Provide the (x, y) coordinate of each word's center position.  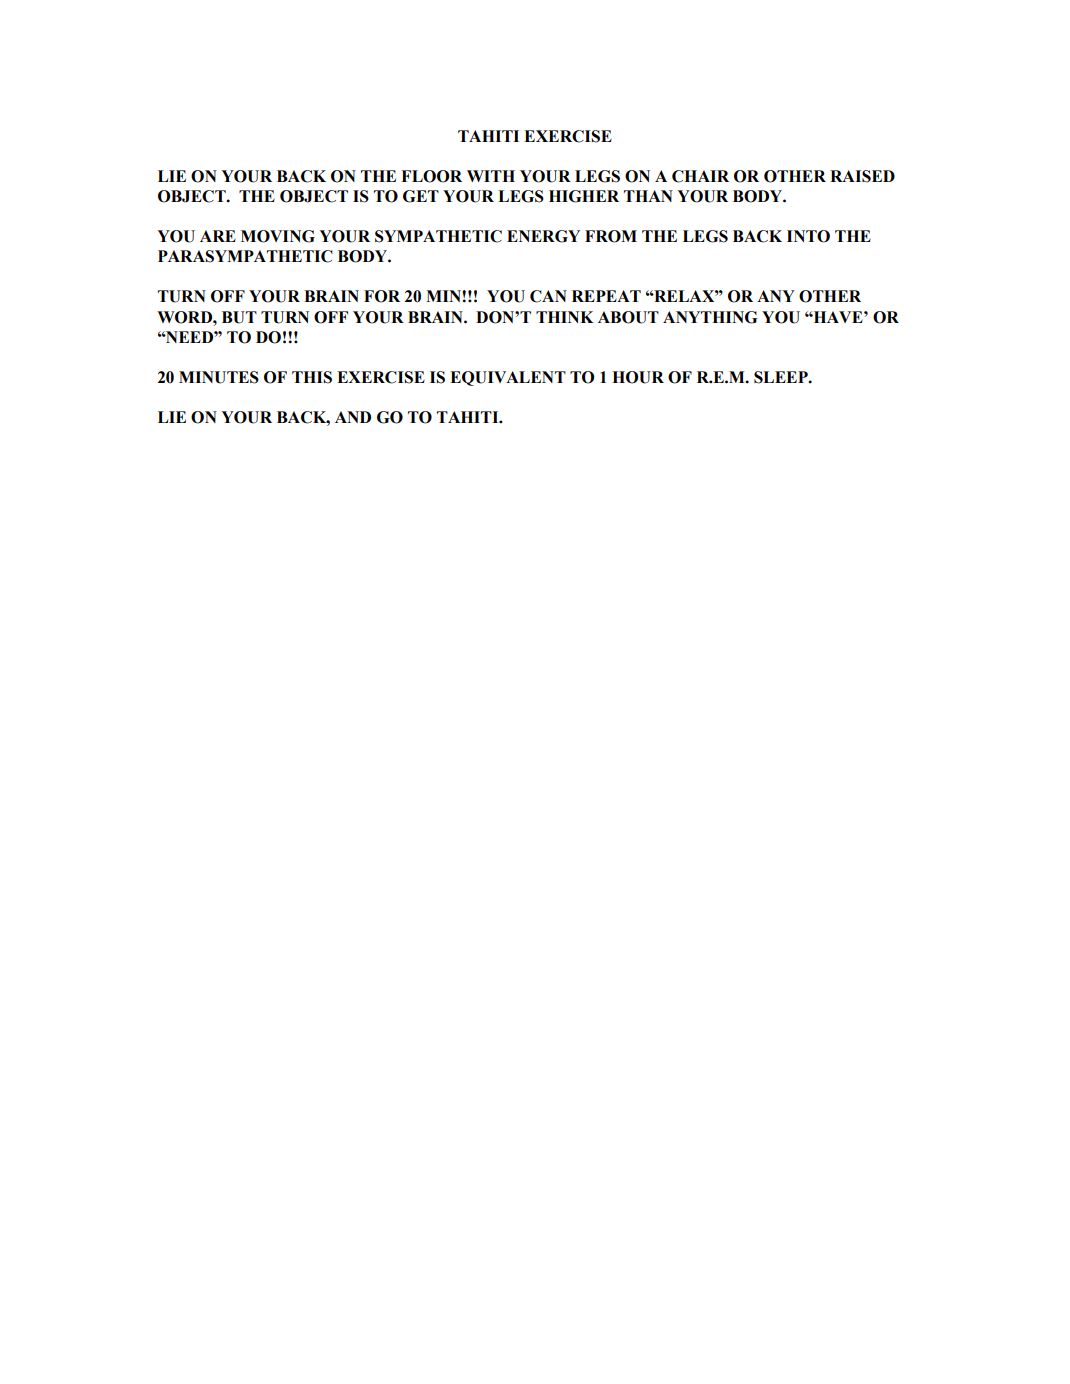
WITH (491, 176)
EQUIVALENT (508, 378)
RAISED (862, 176)
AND (353, 417)
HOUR (638, 377)
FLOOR (431, 176)
